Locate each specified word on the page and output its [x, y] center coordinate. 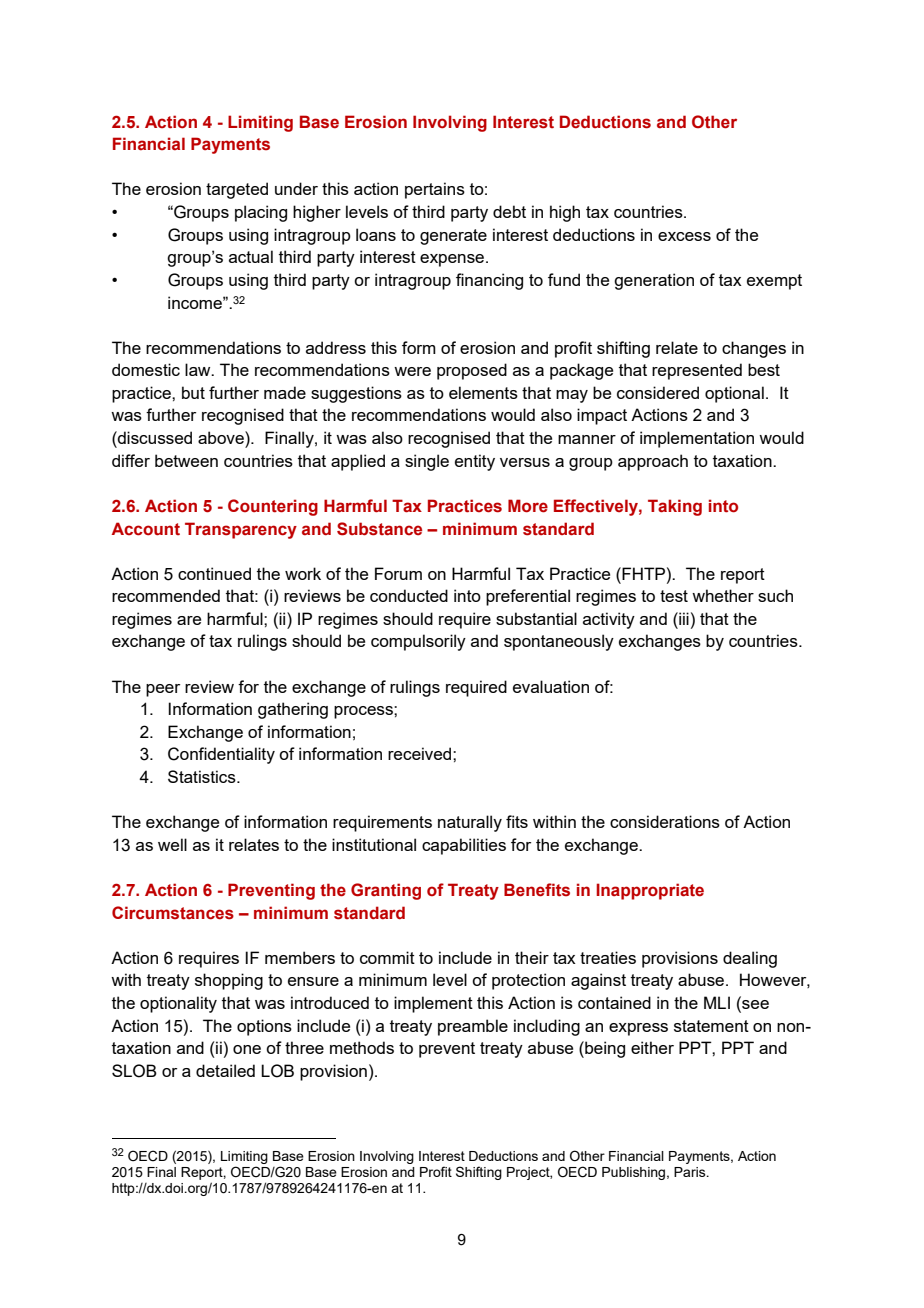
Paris [691, 1172]
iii [683, 618]
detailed [225, 1070]
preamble [473, 1027]
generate [453, 237]
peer [163, 690]
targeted [237, 190]
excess [684, 236]
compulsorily [418, 642]
